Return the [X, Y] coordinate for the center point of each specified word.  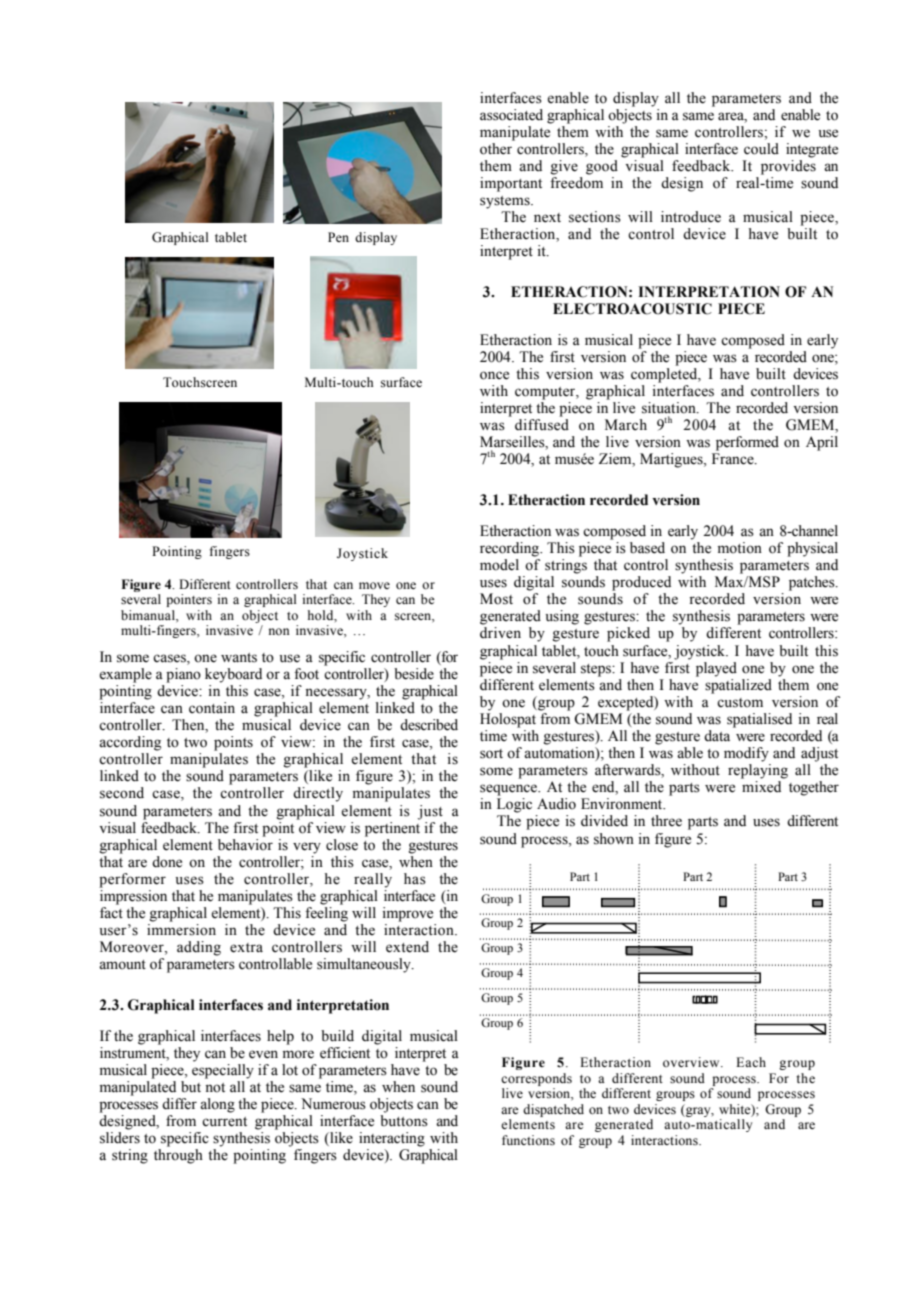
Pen [338, 237]
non [279, 631]
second [122, 793]
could [761, 149]
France [734, 459]
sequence [510, 790]
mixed [761, 787]
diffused [542, 425]
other [496, 149]
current [224, 1122]
